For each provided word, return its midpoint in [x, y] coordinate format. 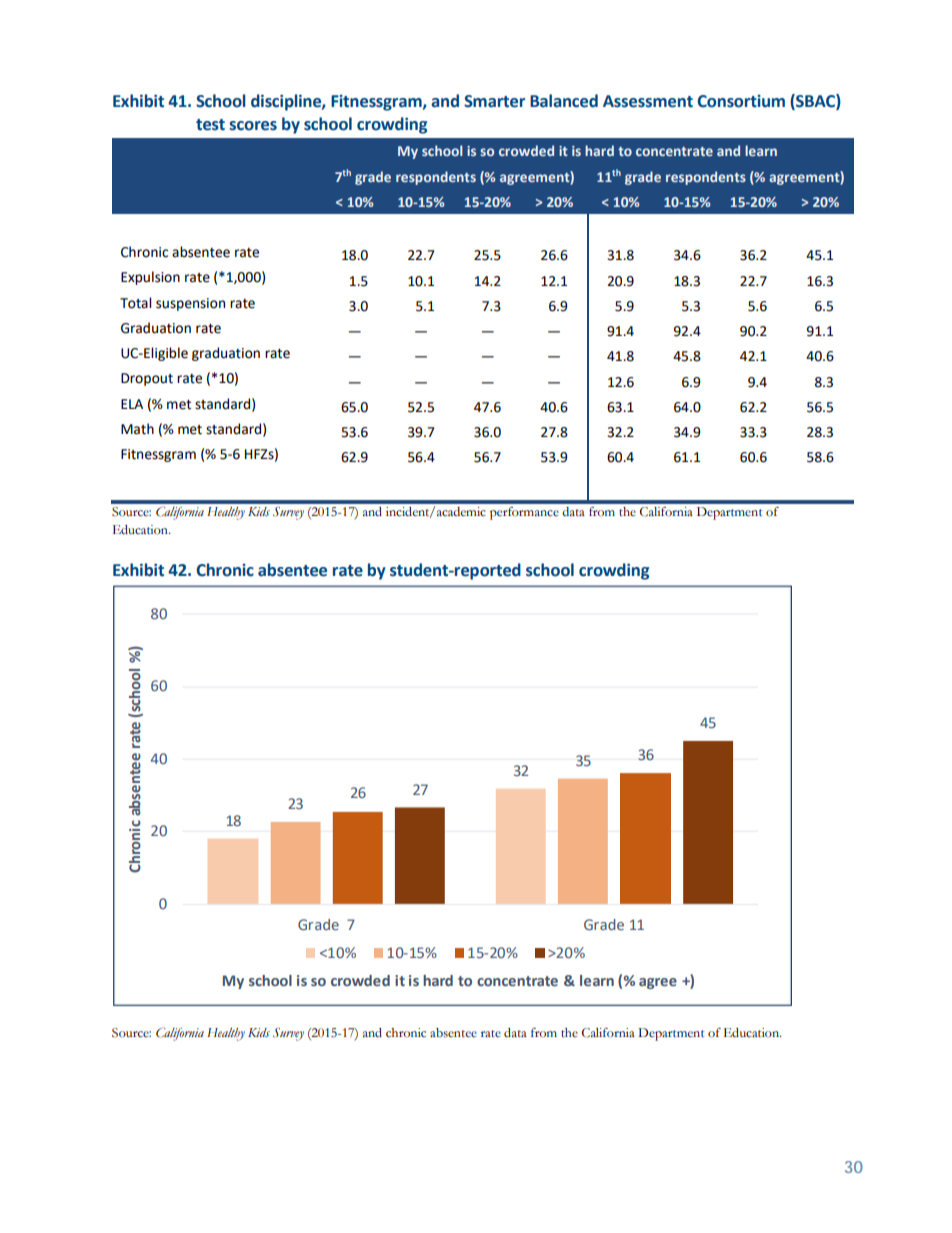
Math [137, 429]
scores [253, 126]
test [210, 125]
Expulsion [150, 278]
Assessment [648, 101]
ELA [132, 404]
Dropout [147, 379]
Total [135, 303]
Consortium [741, 101]
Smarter [494, 101]
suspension [190, 304]
